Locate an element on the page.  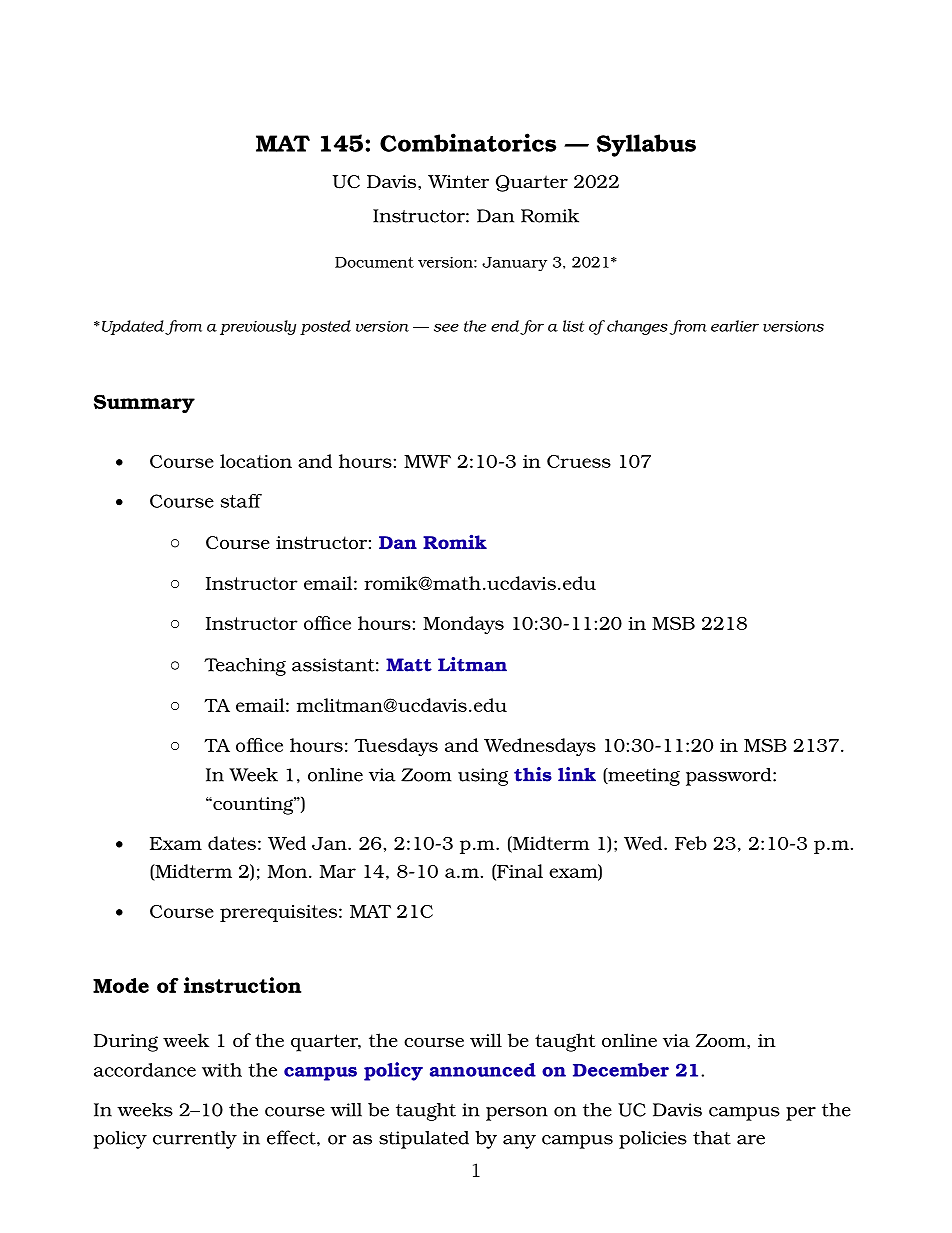
Updated is located at coordinates (133, 327).
